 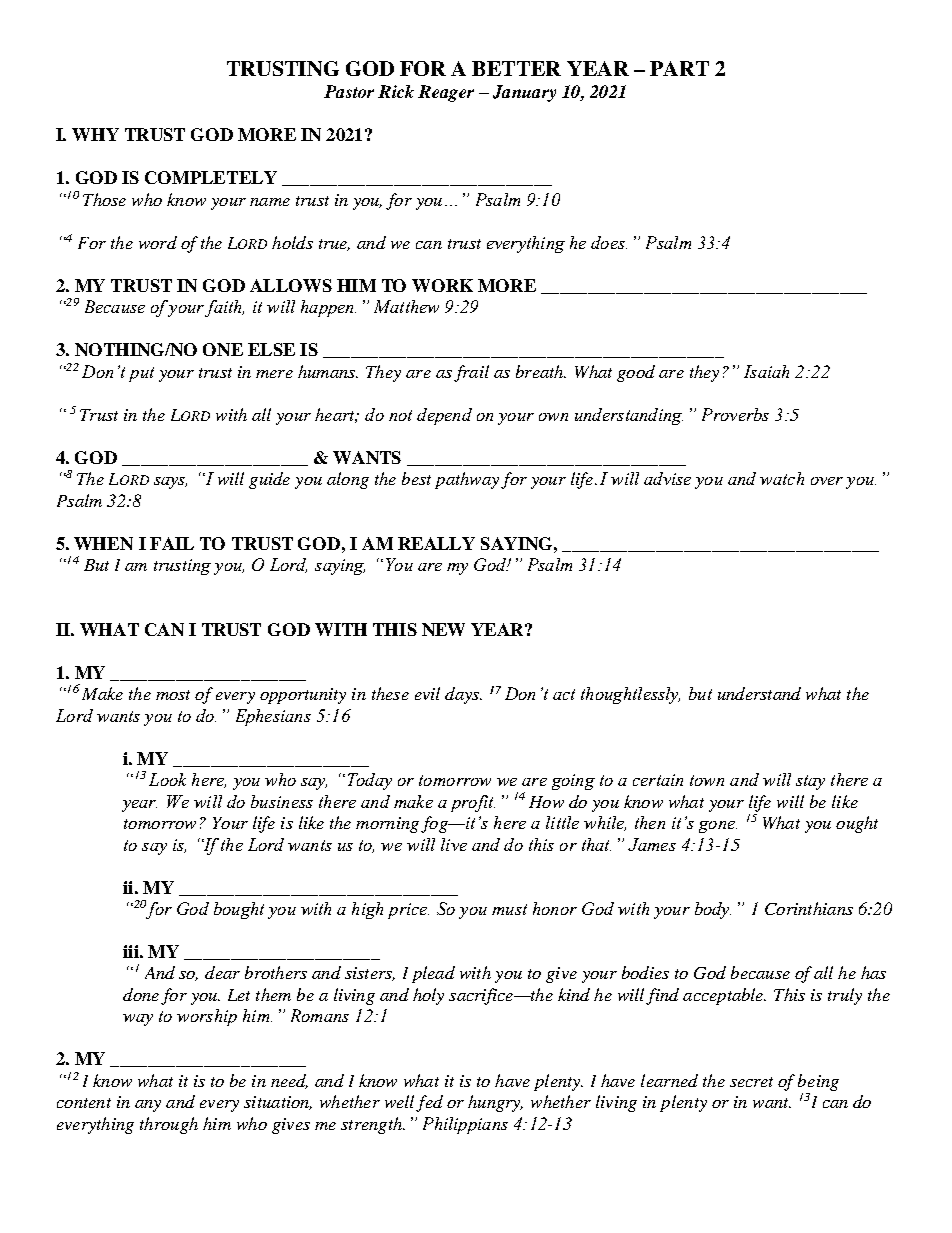 I want to click on stay, so click(x=810, y=782).
